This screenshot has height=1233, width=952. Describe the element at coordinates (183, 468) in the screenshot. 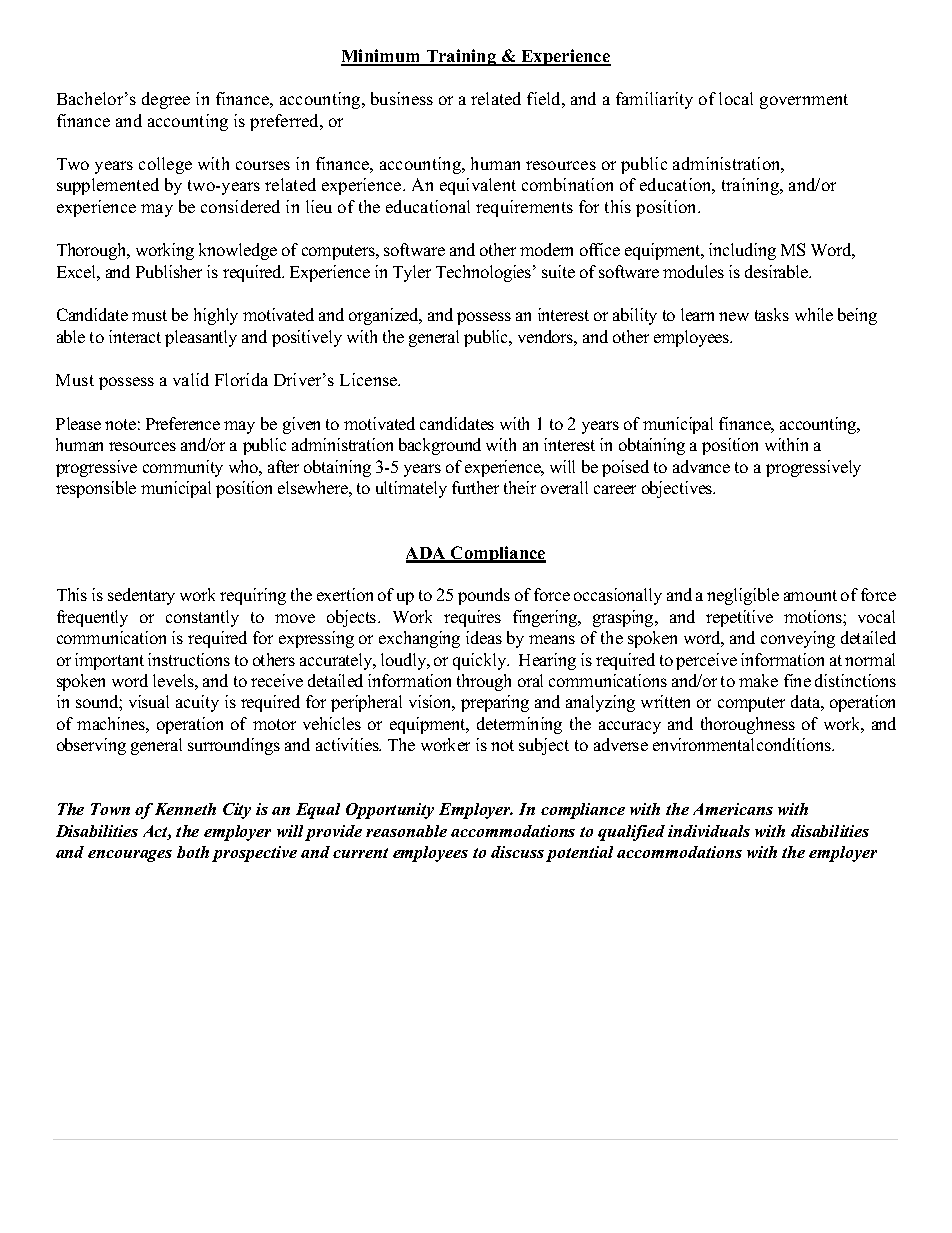

I see `community` at that location.
